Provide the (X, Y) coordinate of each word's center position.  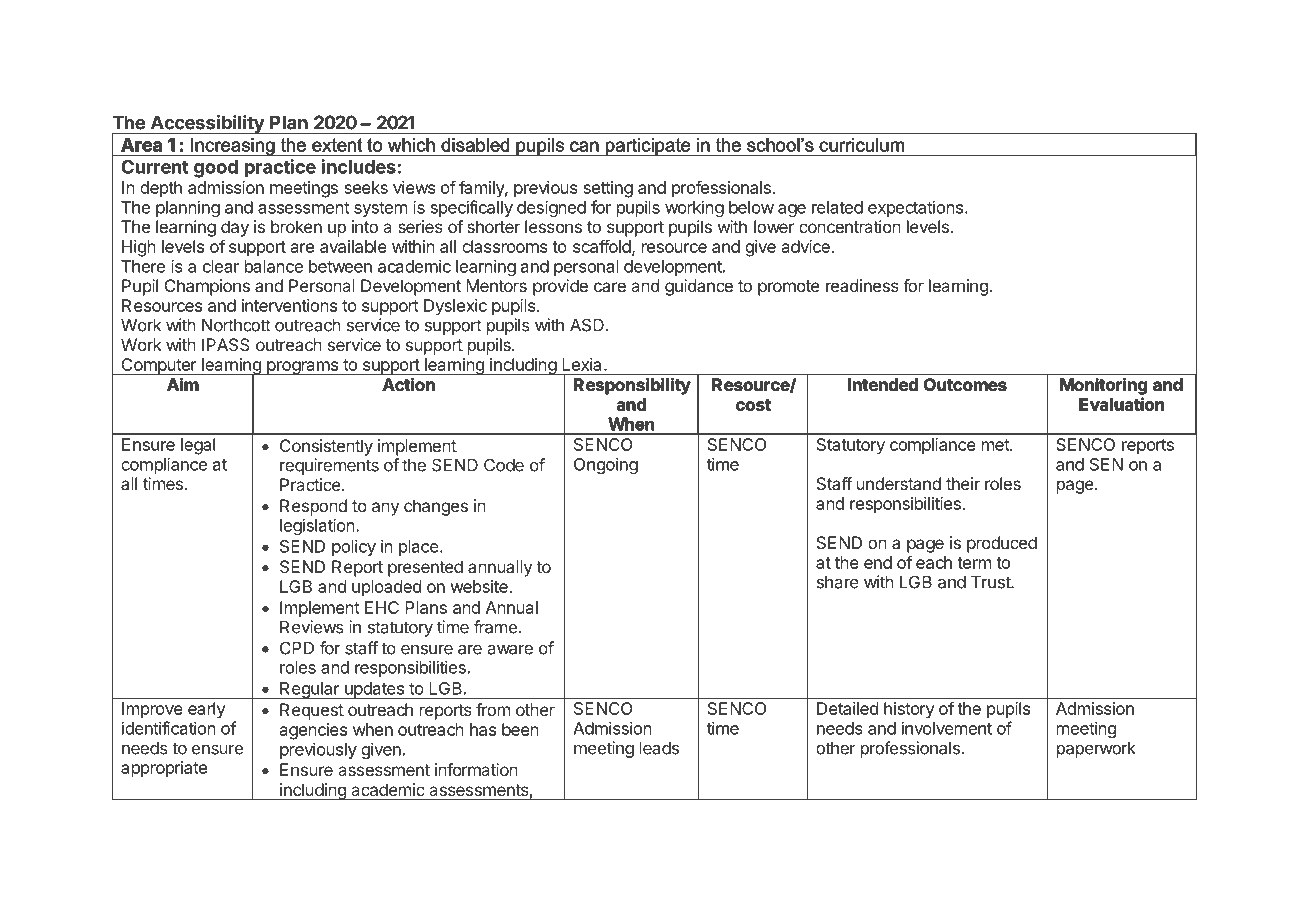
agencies (313, 731)
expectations (915, 209)
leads (659, 748)
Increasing (233, 147)
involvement (947, 728)
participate (648, 147)
